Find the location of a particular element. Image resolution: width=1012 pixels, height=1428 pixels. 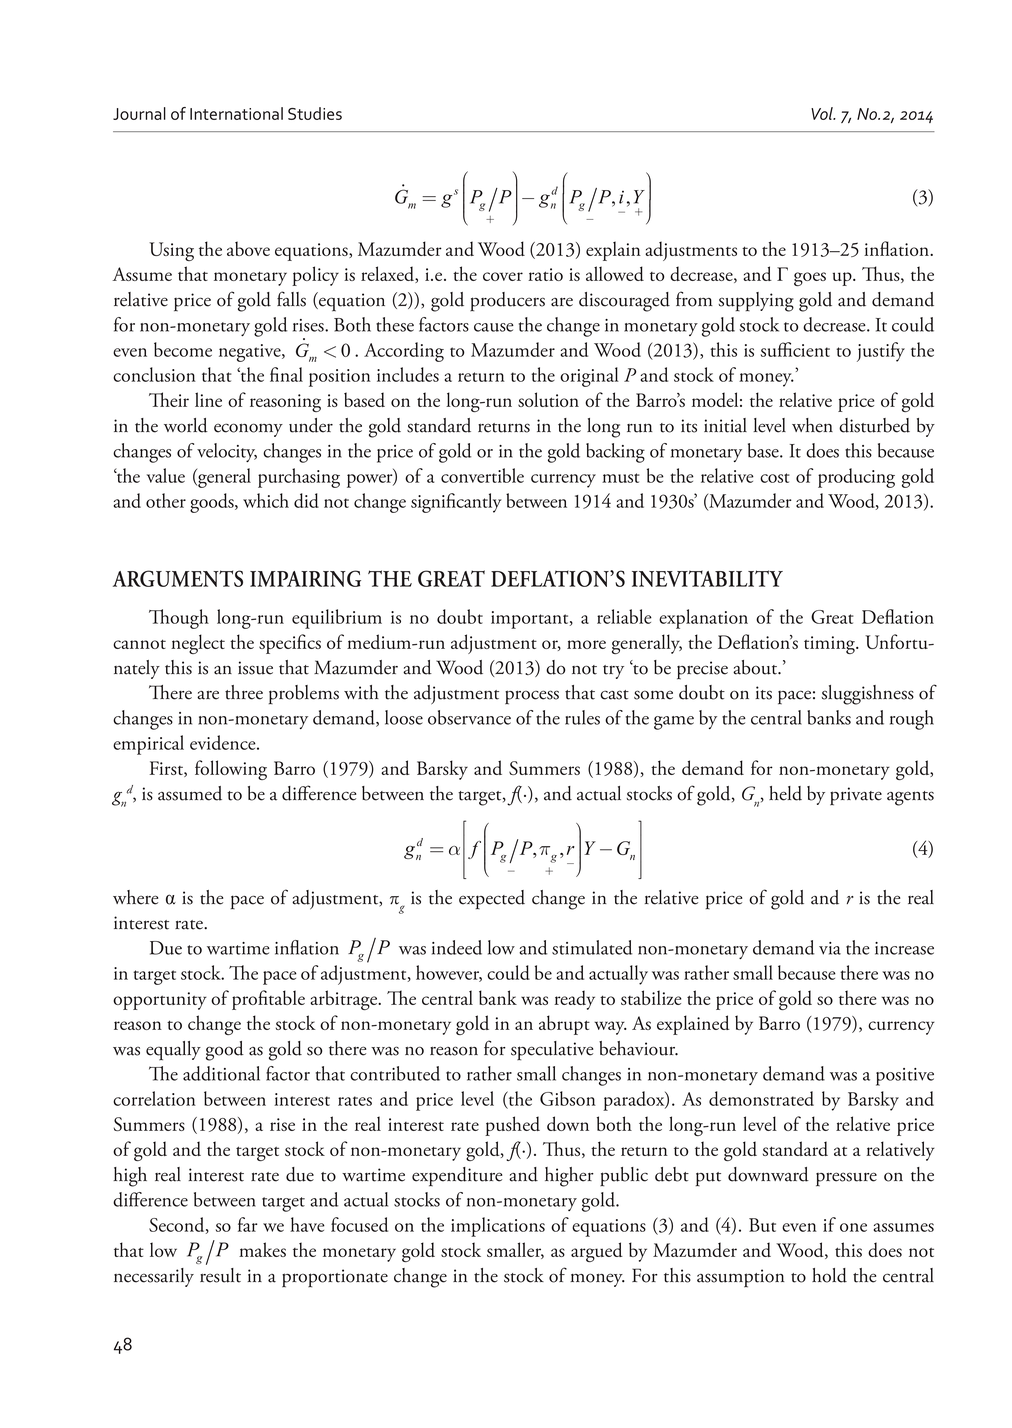

far is located at coordinates (248, 1224).
